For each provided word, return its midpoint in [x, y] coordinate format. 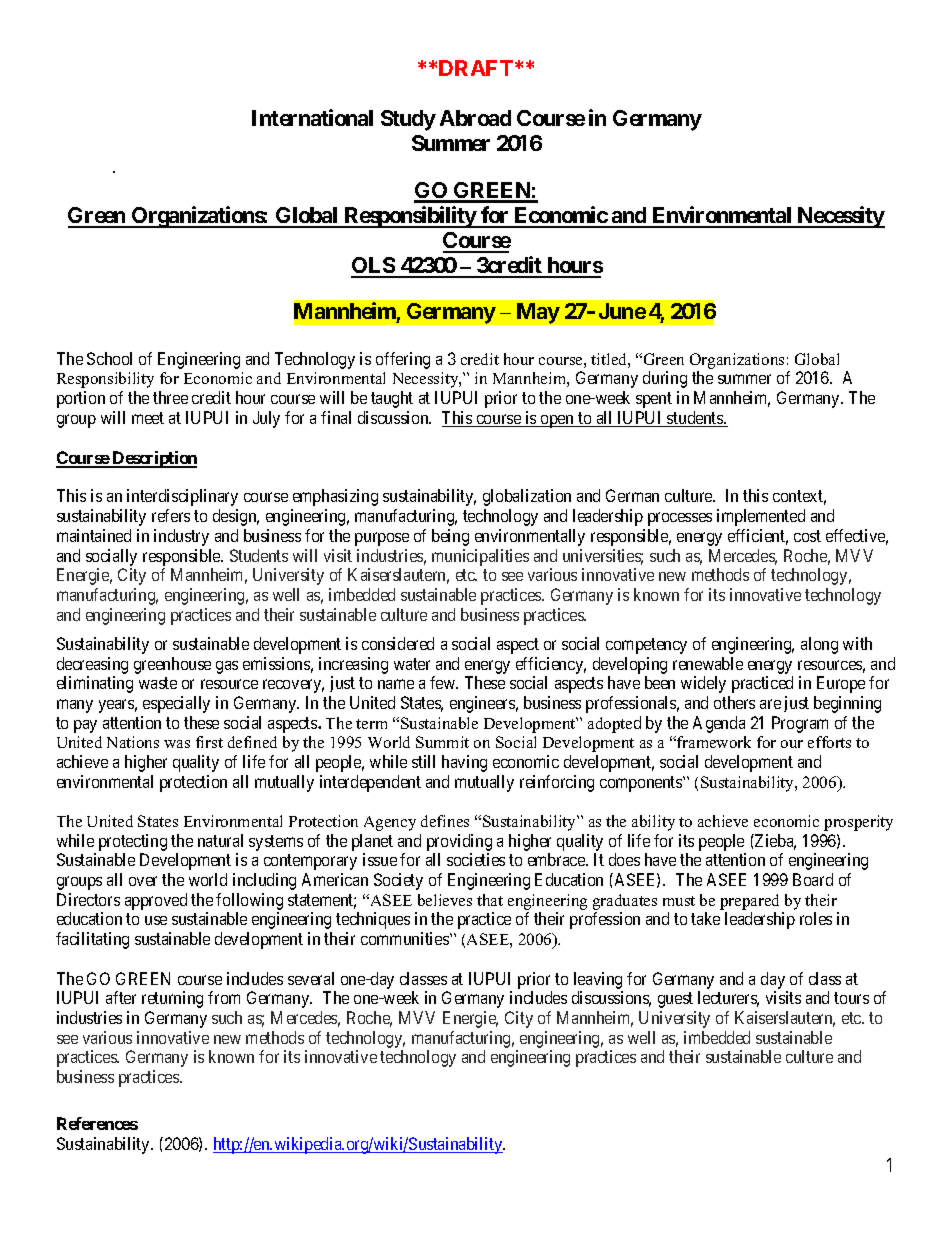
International [312, 117]
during [665, 379]
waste [158, 683]
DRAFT [476, 68]
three [170, 397]
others [734, 702]
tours [851, 998]
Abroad [475, 118]
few [444, 682]
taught [392, 399]
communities [406, 938]
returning [172, 999]
